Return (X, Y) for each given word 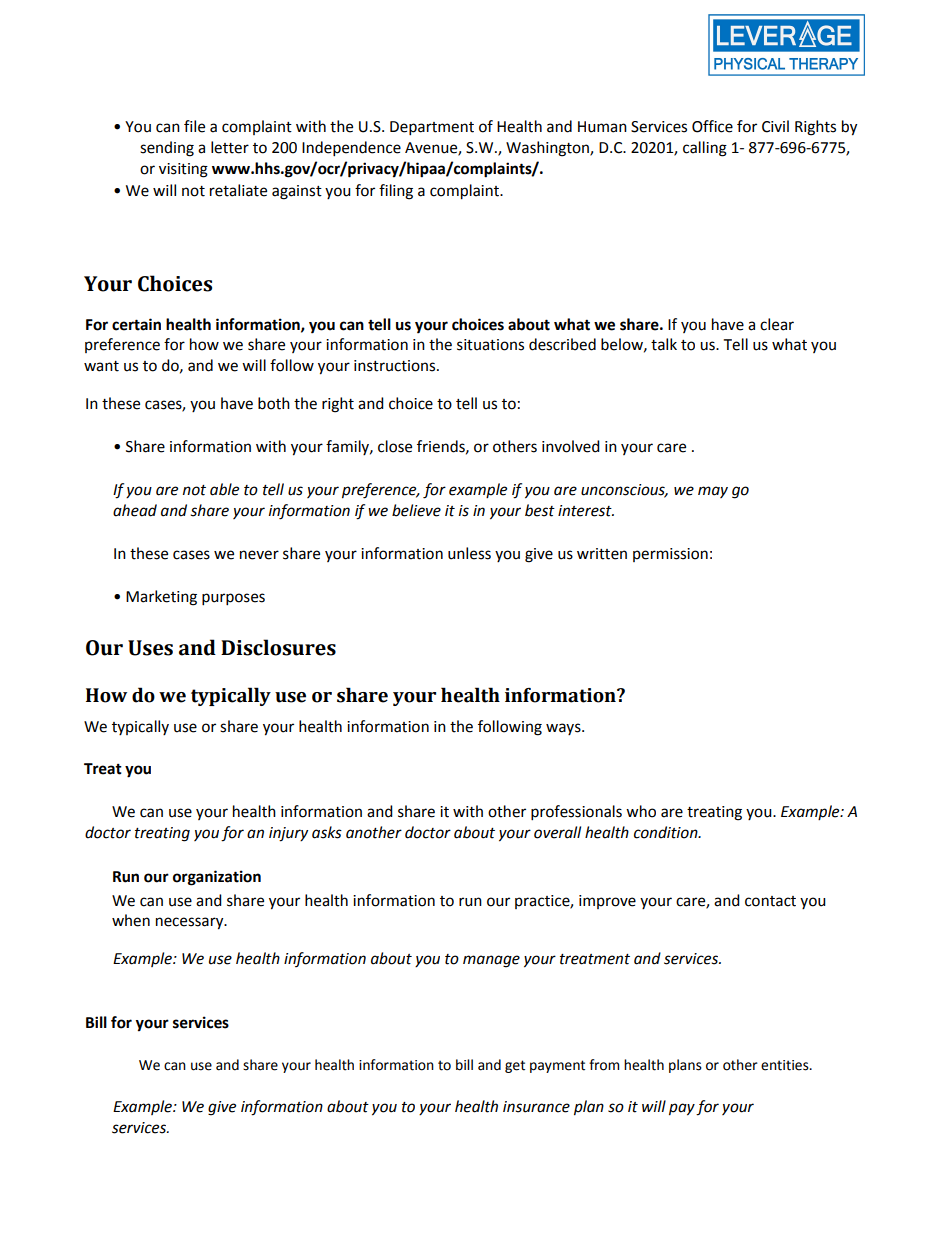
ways (564, 729)
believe (416, 510)
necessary (191, 923)
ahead (135, 510)
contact (770, 901)
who (641, 811)
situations (490, 345)
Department (432, 128)
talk (664, 344)
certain (136, 324)
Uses (150, 648)
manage (491, 961)
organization (217, 878)
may (713, 492)
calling (705, 149)
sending (167, 149)
